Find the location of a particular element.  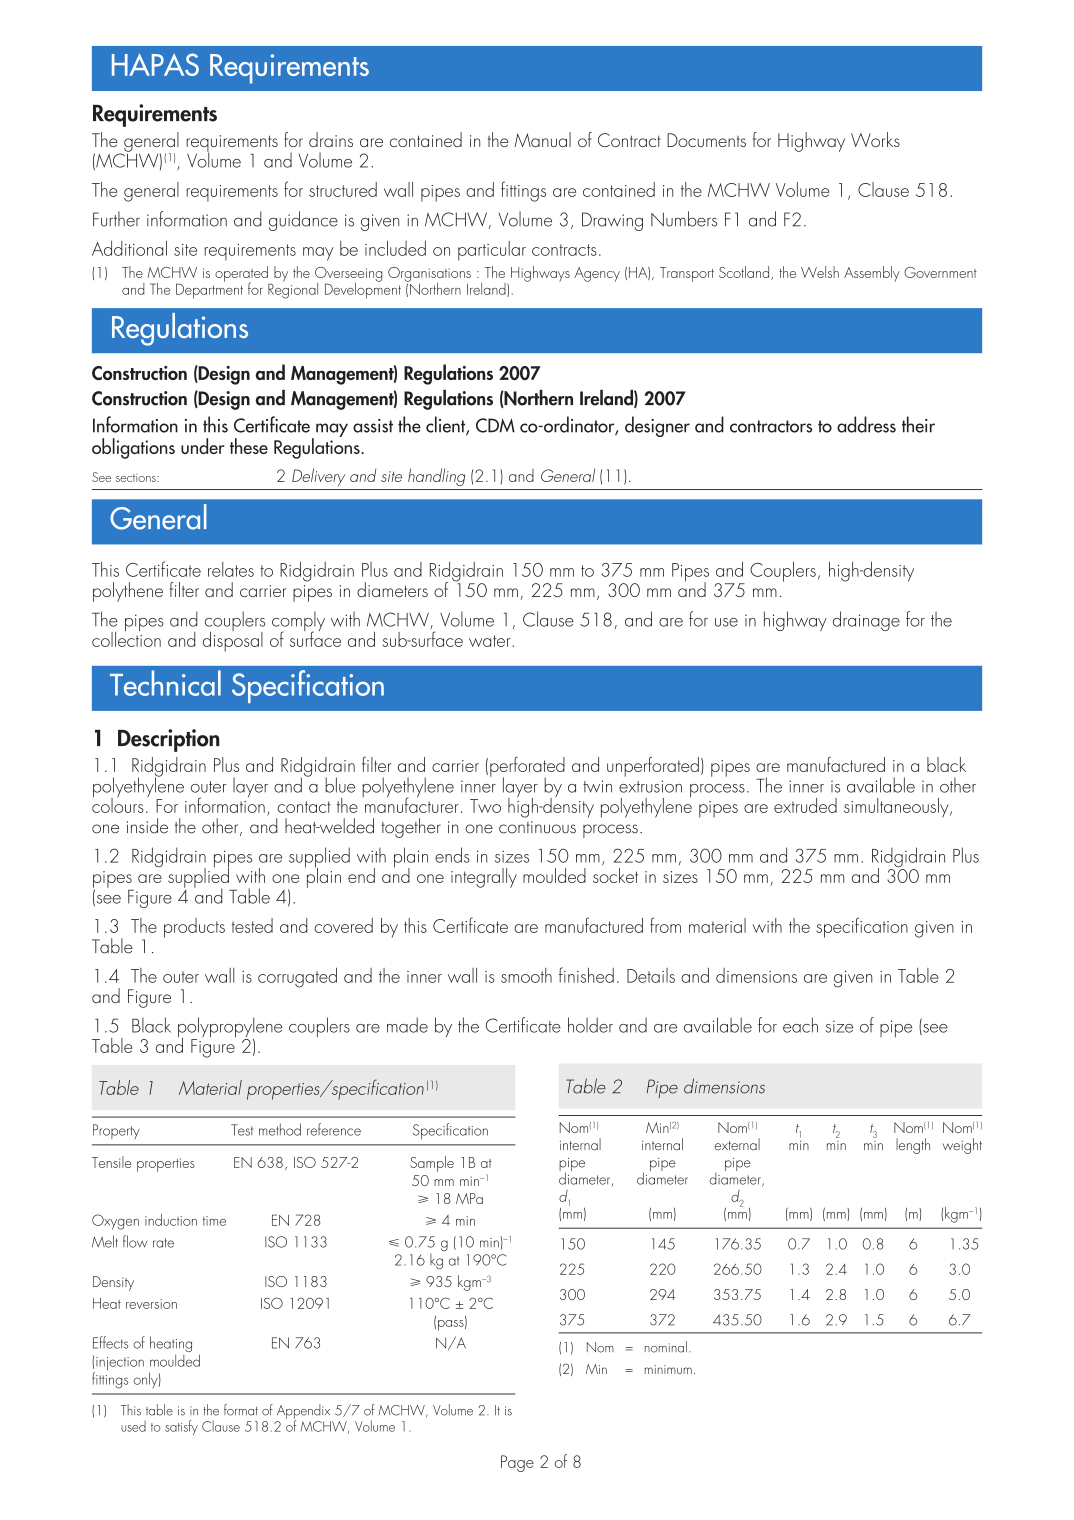

Works is located at coordinates (875, 139).
